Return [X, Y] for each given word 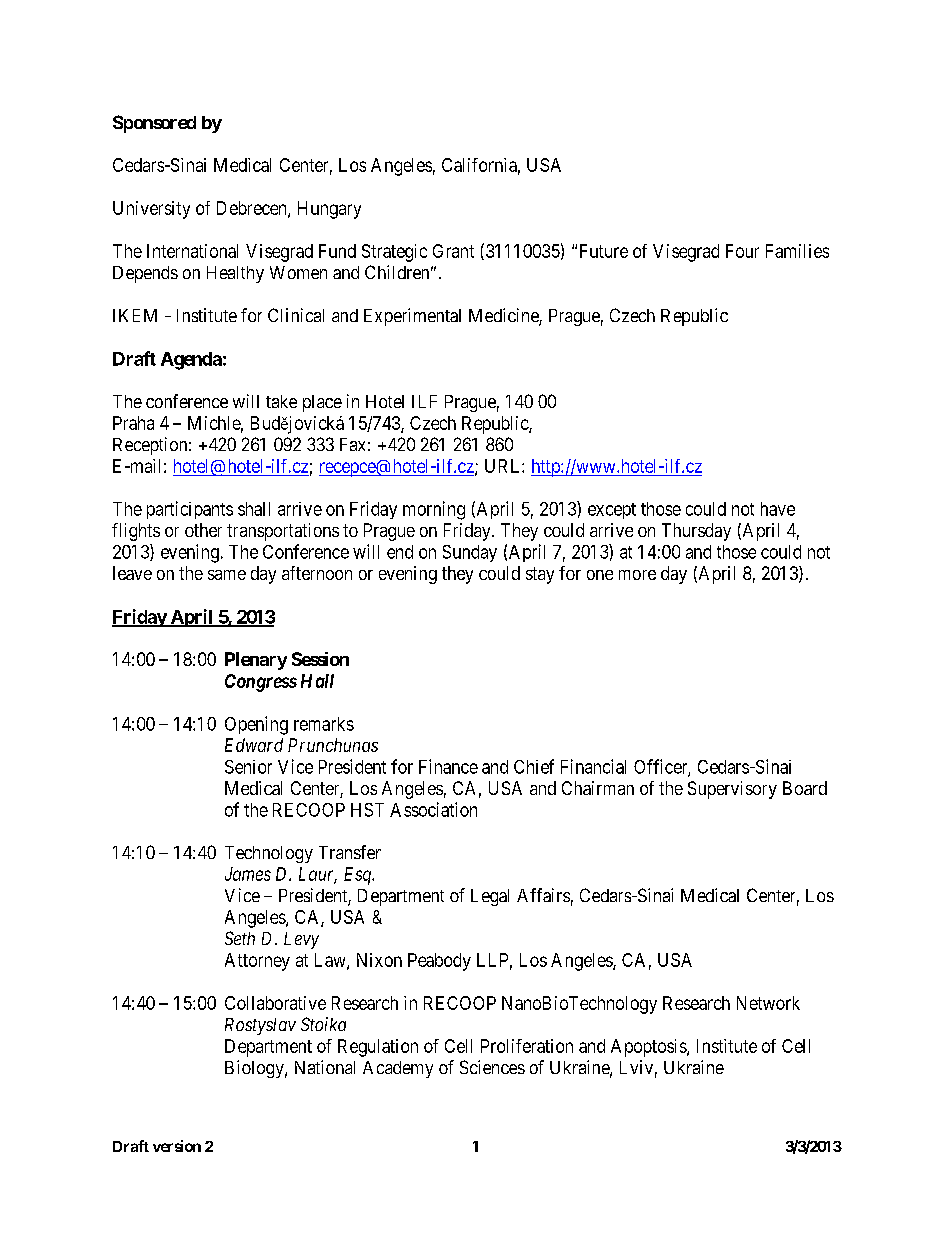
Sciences [492, 1067]
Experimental [412, 317]
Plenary [256, 661]
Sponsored [154, 124]
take [281, 401]
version [177, 1146]
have [778, 509]
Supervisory [732, 790]
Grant [453, 251]
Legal [490, 897]
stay [540, 575]
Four [742, 251]
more [637, 575]
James [248, 874]
